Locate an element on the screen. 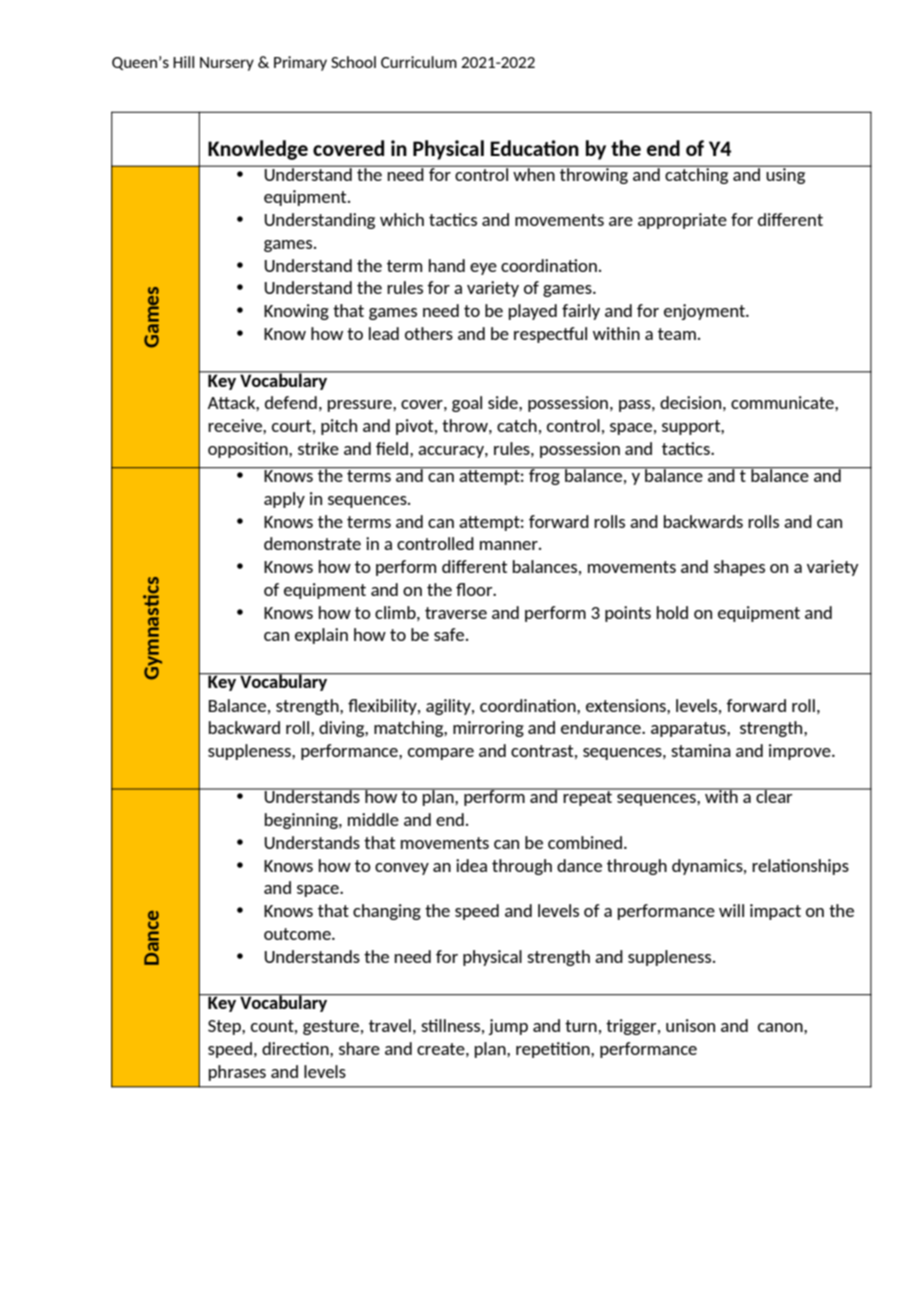 Image resolution: width=924 pixels, height=1308 pixels. shapes is located at coordinates (739, 568).
